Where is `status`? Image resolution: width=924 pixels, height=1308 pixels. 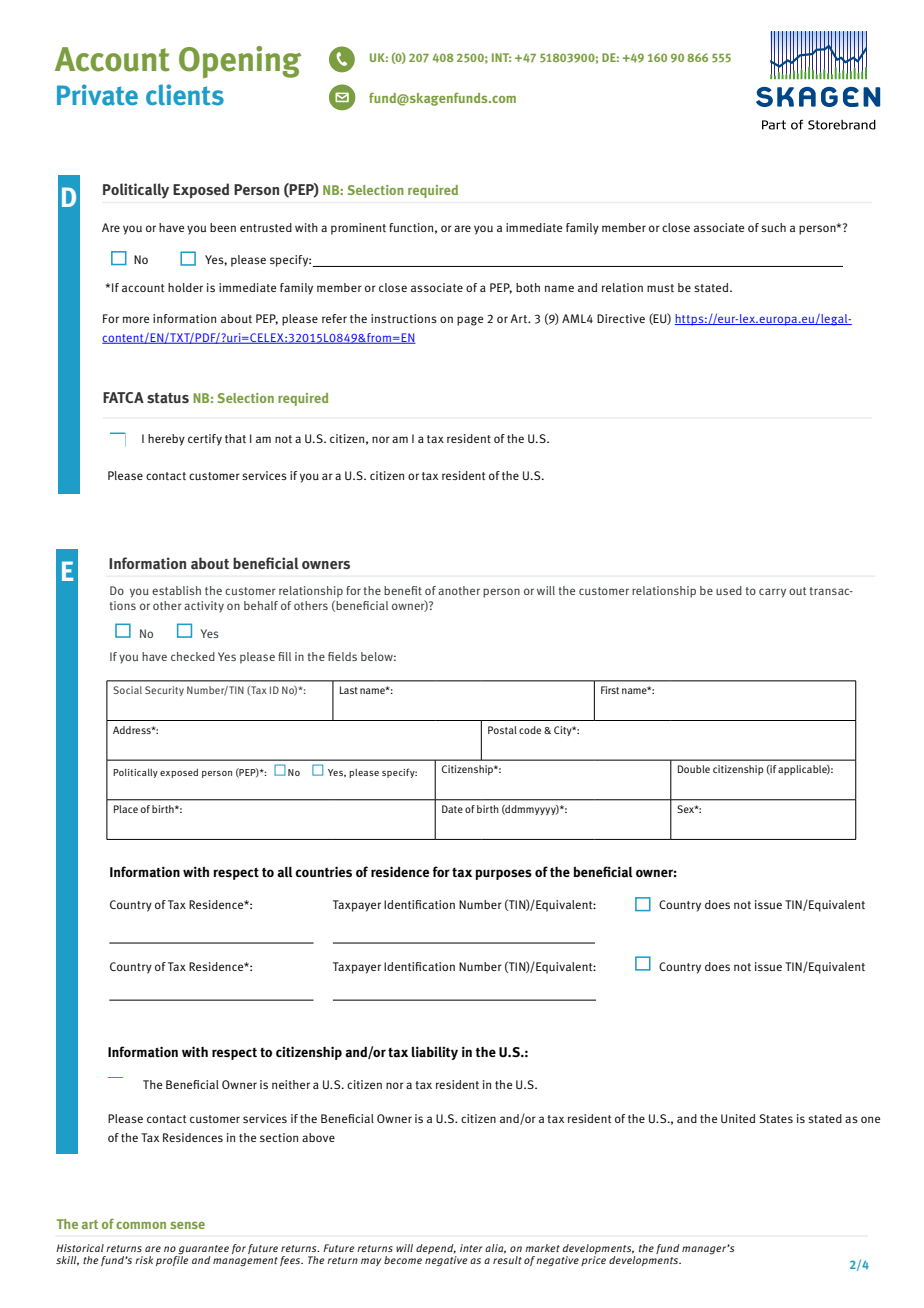
status is located at coordinates (168, 398).
